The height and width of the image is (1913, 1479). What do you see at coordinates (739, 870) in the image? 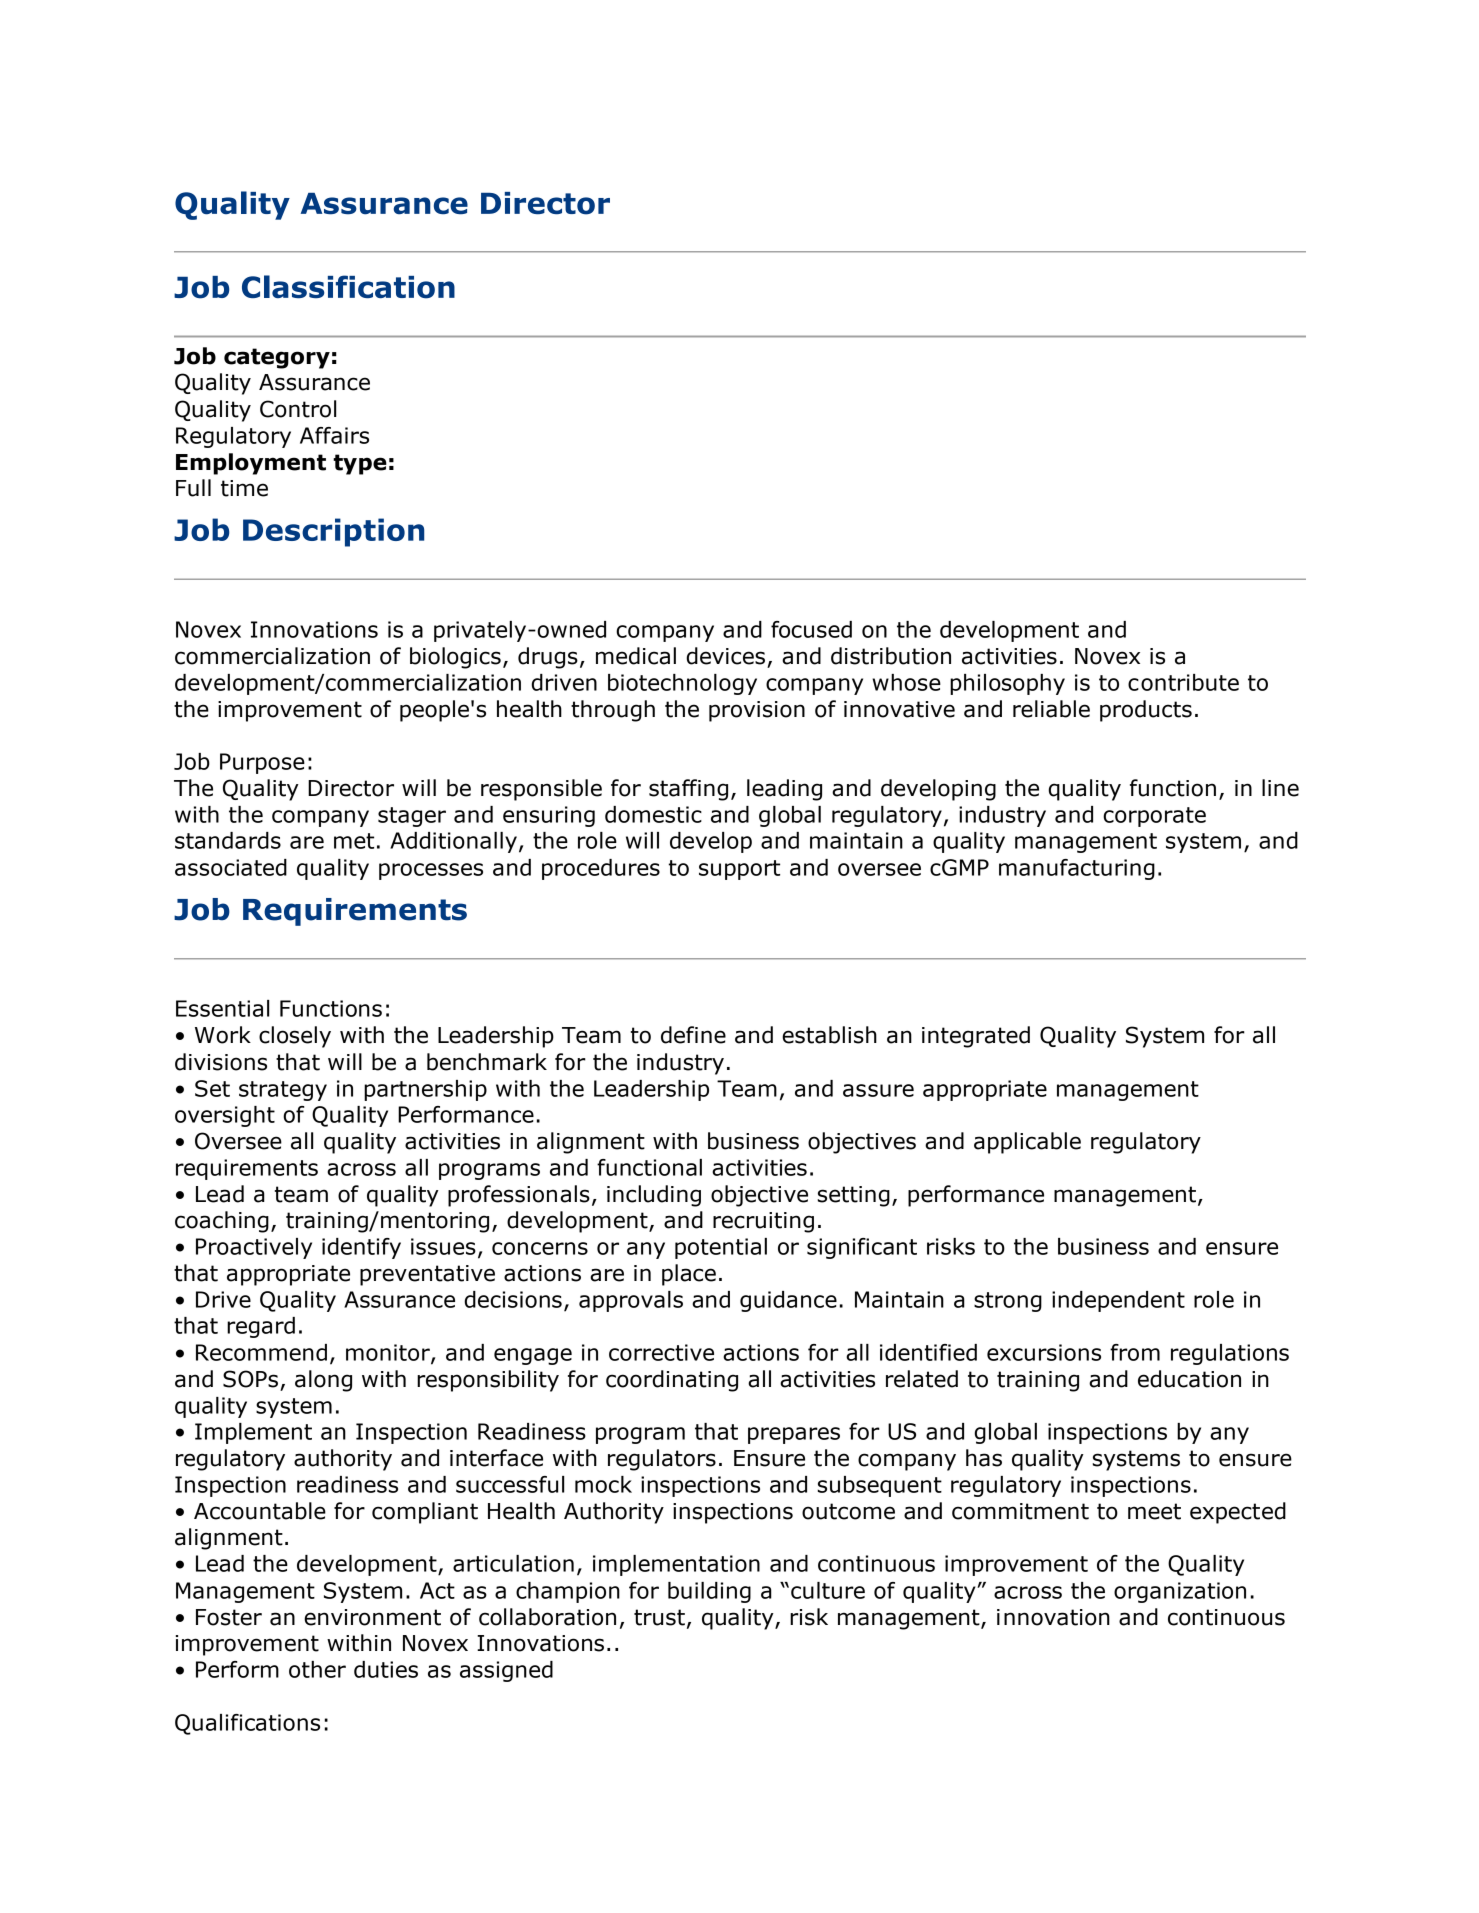
I see `support` at bounding box center [739, 870].
